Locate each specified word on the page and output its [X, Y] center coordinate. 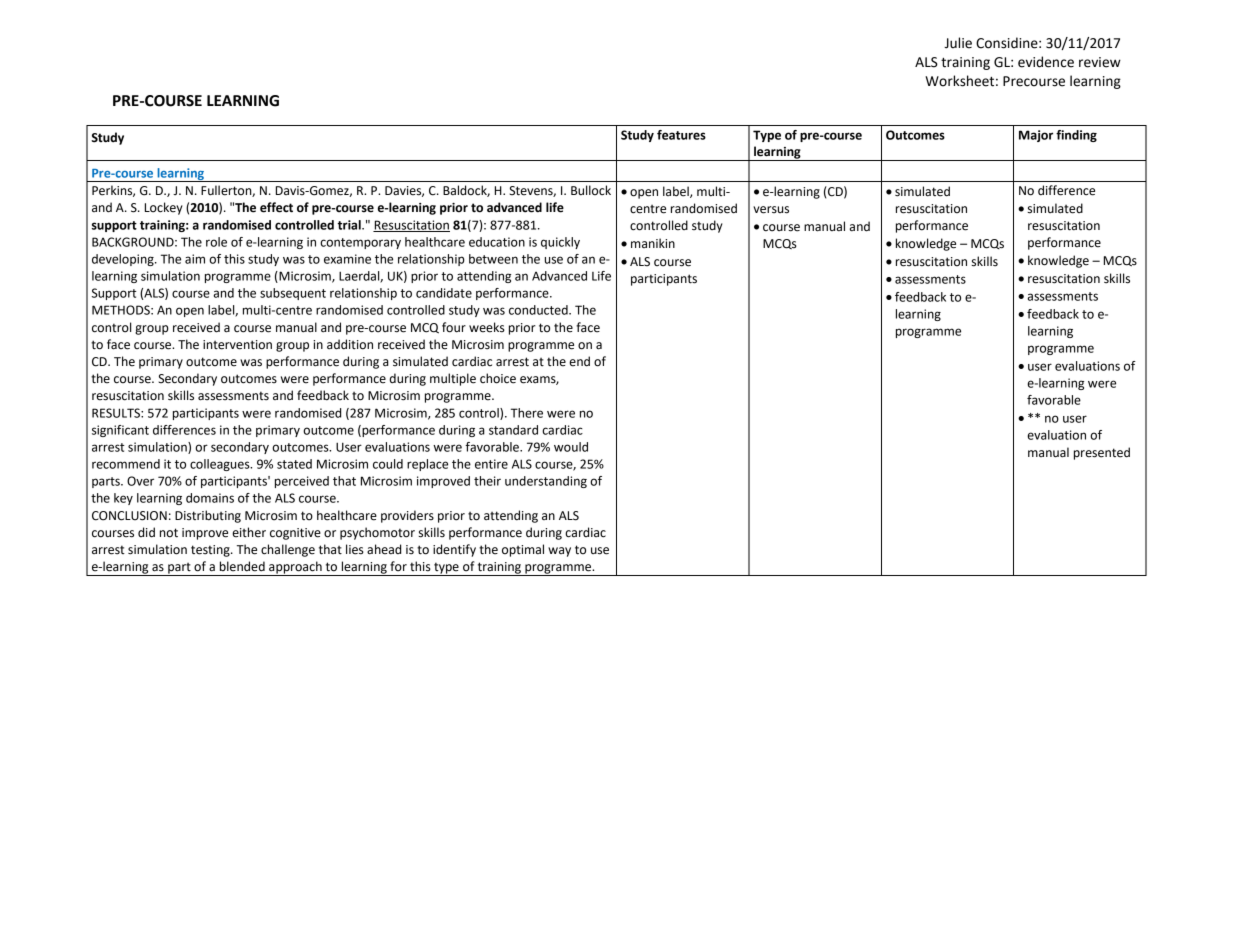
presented [1102, 453]
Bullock [591, 190]
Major [1036, 136]
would [571, 447]
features [681, 135]
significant [120, 431]
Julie [958, 43]
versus [771, 210]
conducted [539, 310]
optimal [523, 550]
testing [211, 551]
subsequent [293, 294]
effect [276, 207]
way [559, 552]
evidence [1046, 62]
